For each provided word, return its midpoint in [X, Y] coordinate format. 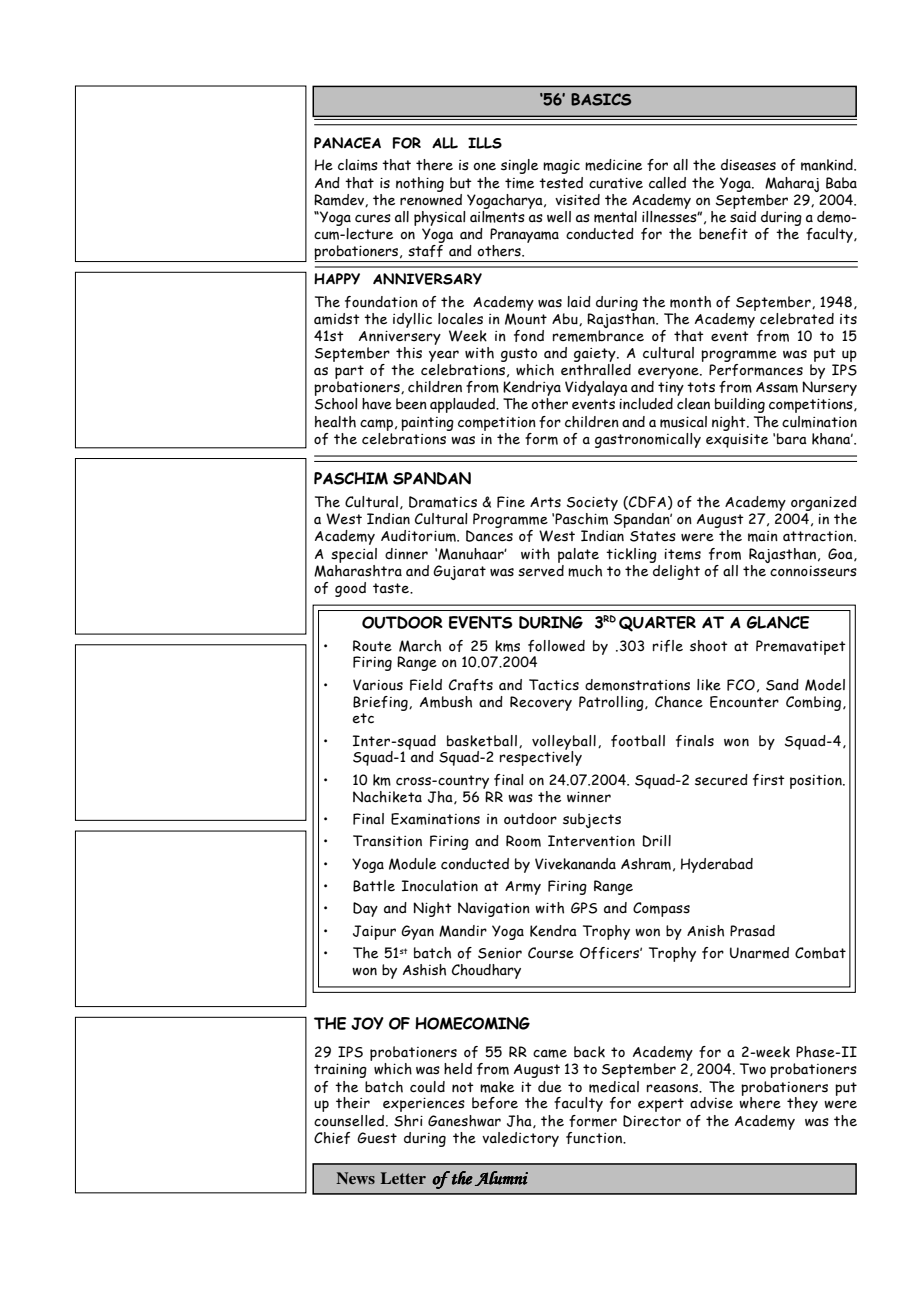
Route [372, 646]
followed [556, 646]
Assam [777, 387]
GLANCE [778, 622]
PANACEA [347, 143]
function [595, 1138]
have [377, 404]
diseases [748, 165]
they [802, 1104]
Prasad [752, 931]
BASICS [601, 99]
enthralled [596, 370]
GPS [584, 908]
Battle [374, 886]
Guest [377, 1138]
